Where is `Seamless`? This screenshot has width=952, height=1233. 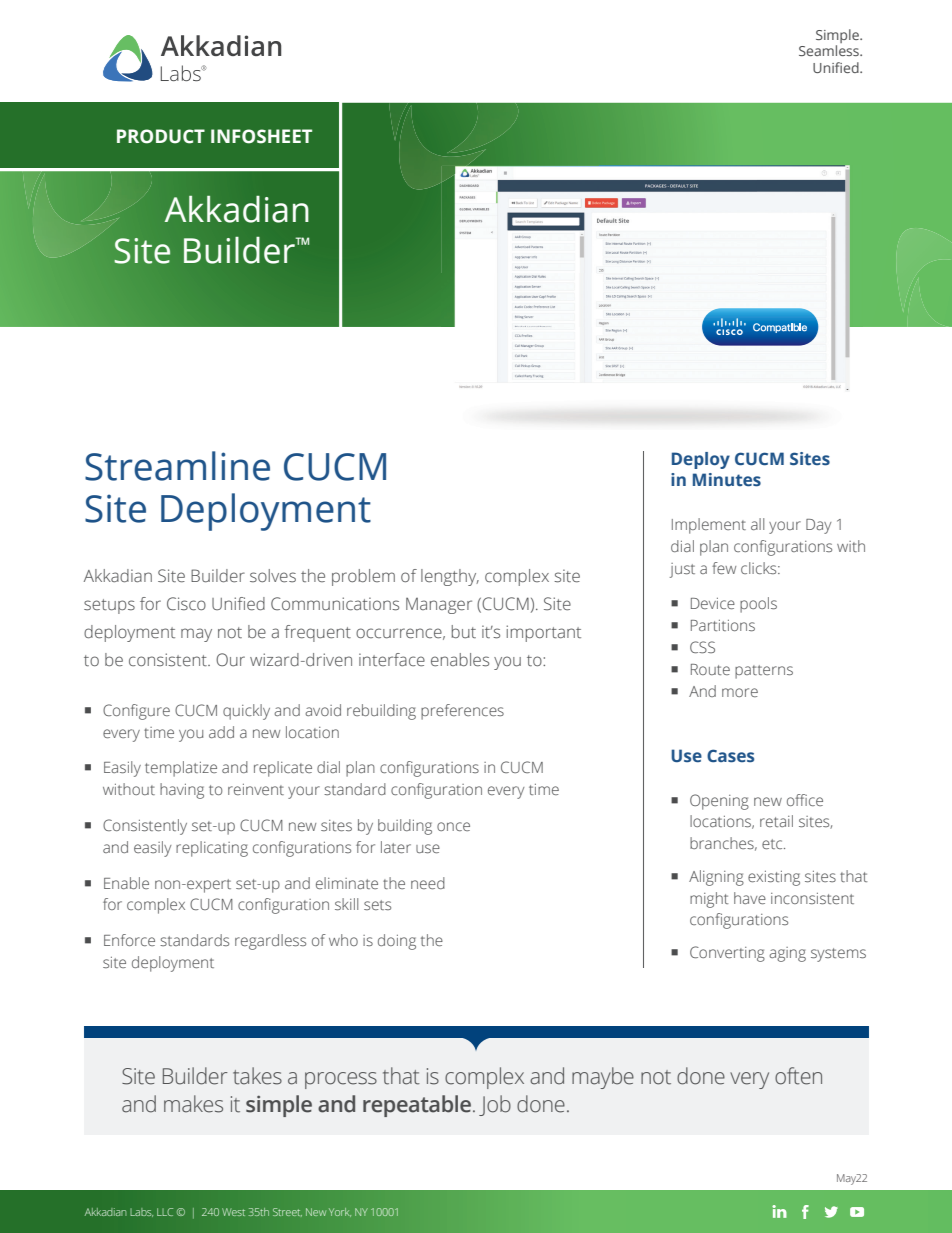 Seamless is located at coordinates (830, 50).
